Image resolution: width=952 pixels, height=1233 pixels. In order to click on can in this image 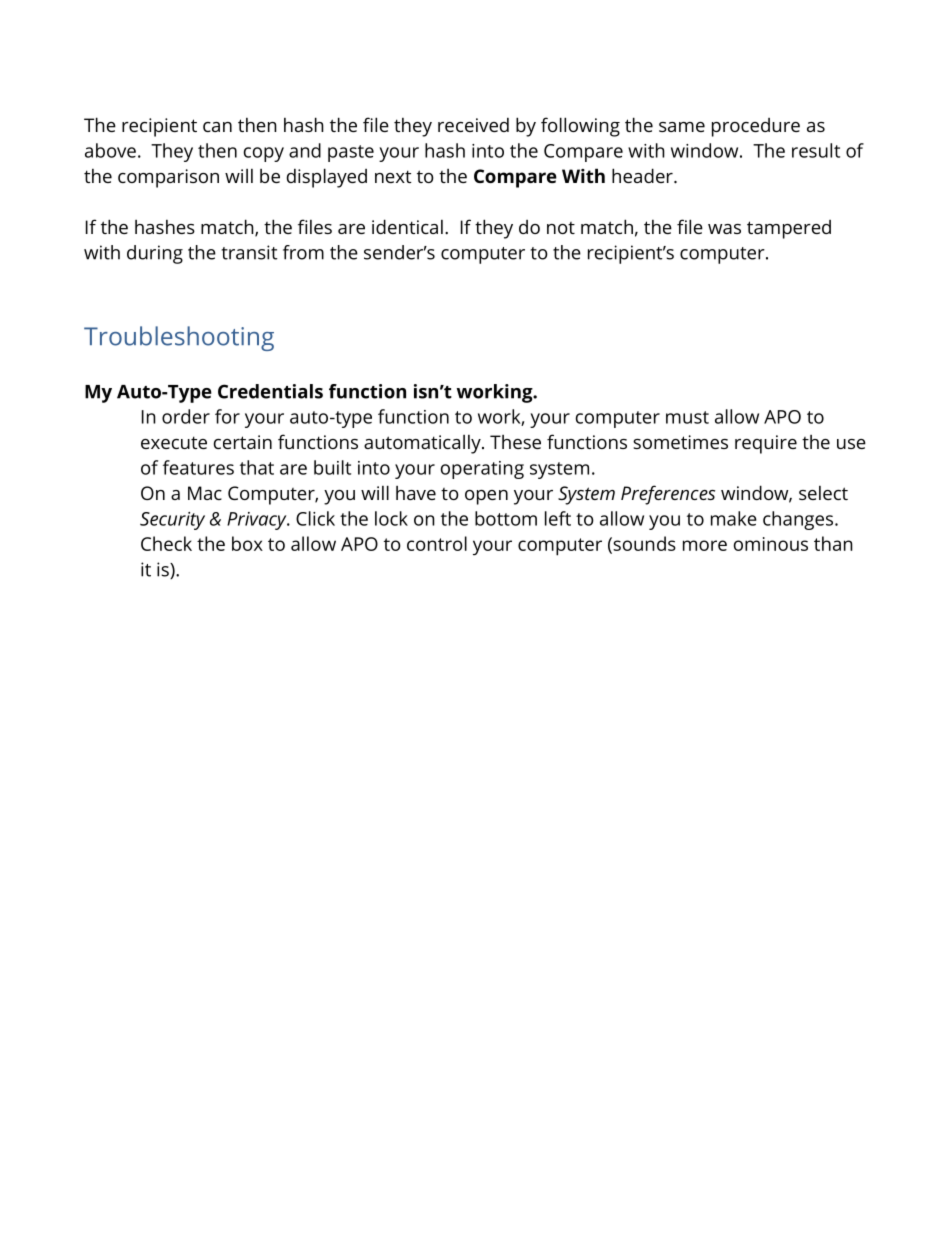, I will do `click(217, 127)`.
